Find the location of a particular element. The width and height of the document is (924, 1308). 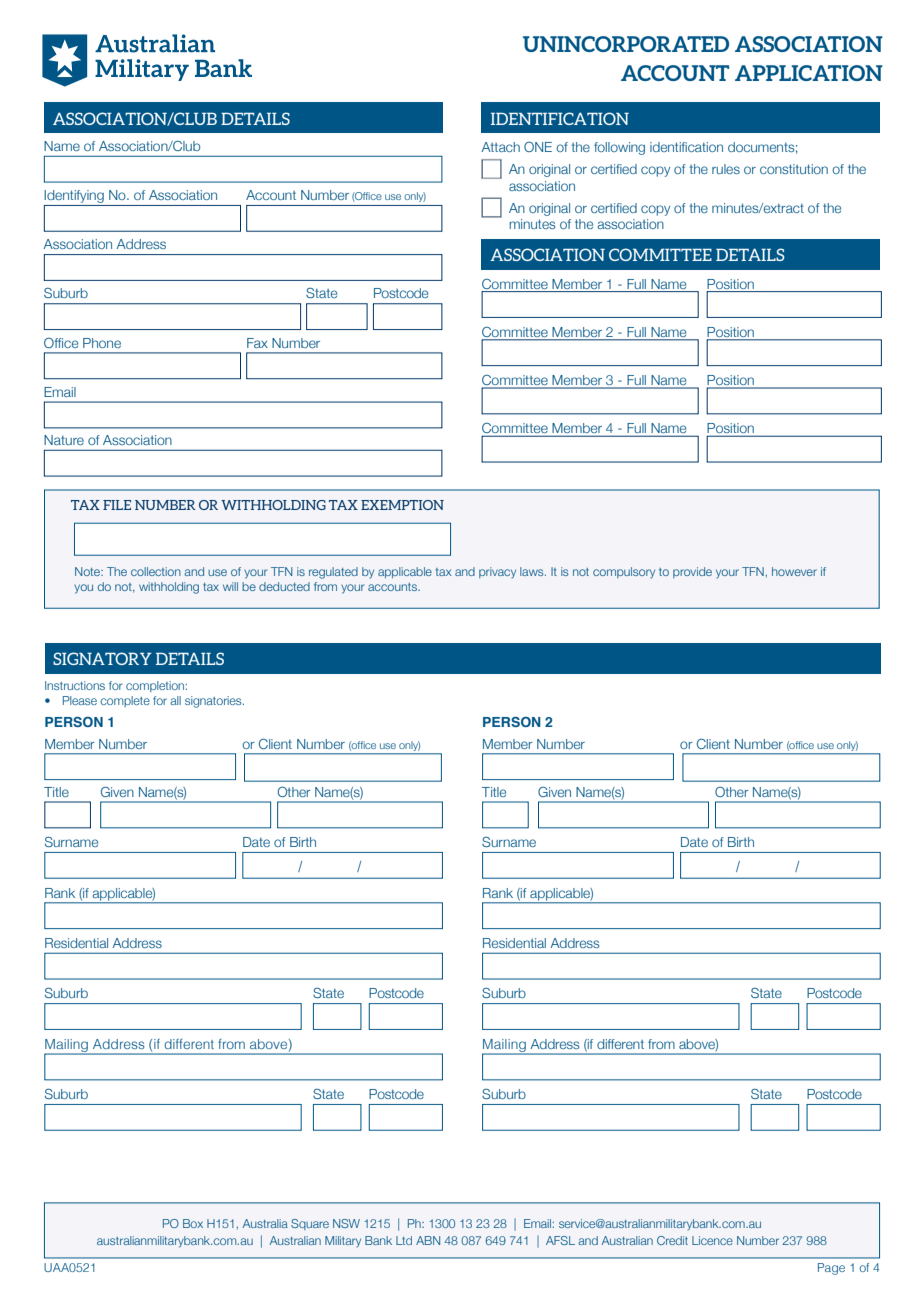

Box is located at coordinates (193, 1223).
